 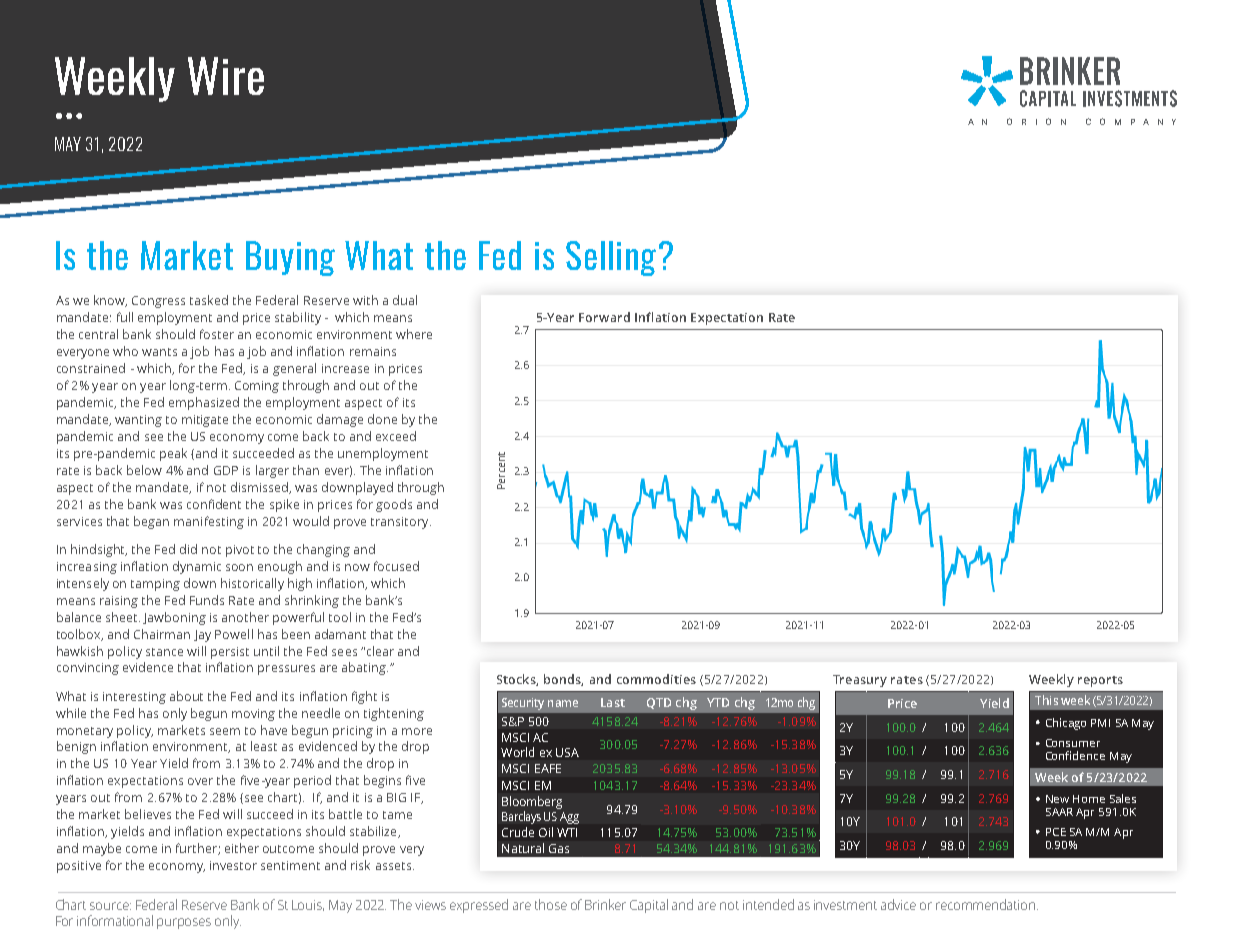 What do you see at coordinates (604, 317) in the screenshot?
I see `Forward` at bounding box center [604, 317].
